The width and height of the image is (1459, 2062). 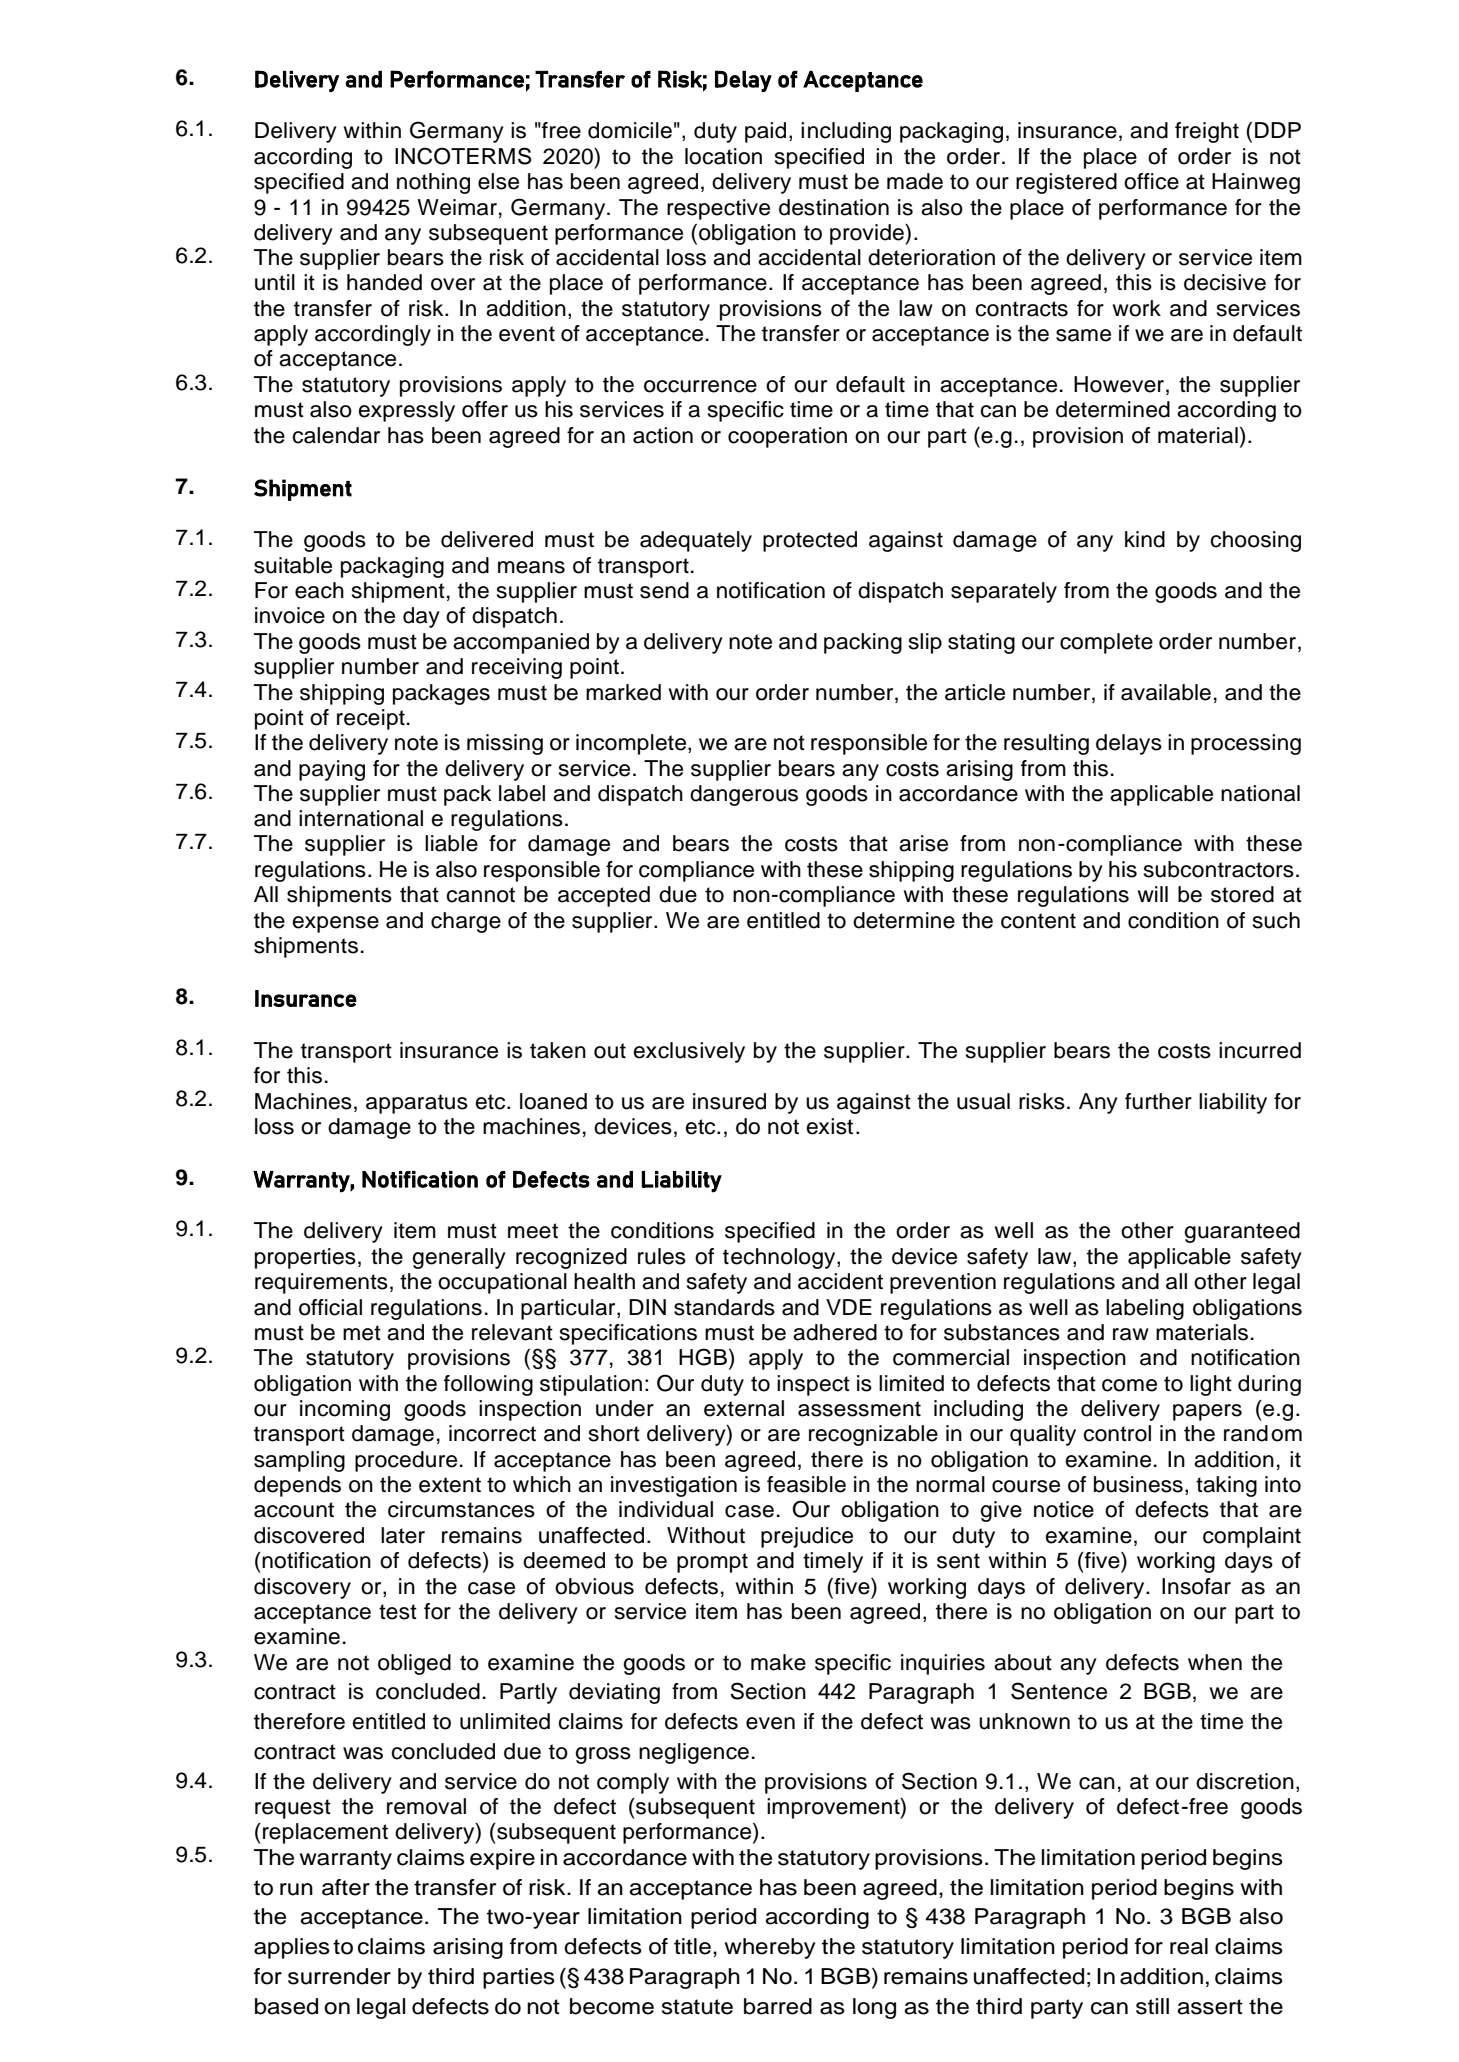 I want to click on later, so click(x=403, y=1535).
